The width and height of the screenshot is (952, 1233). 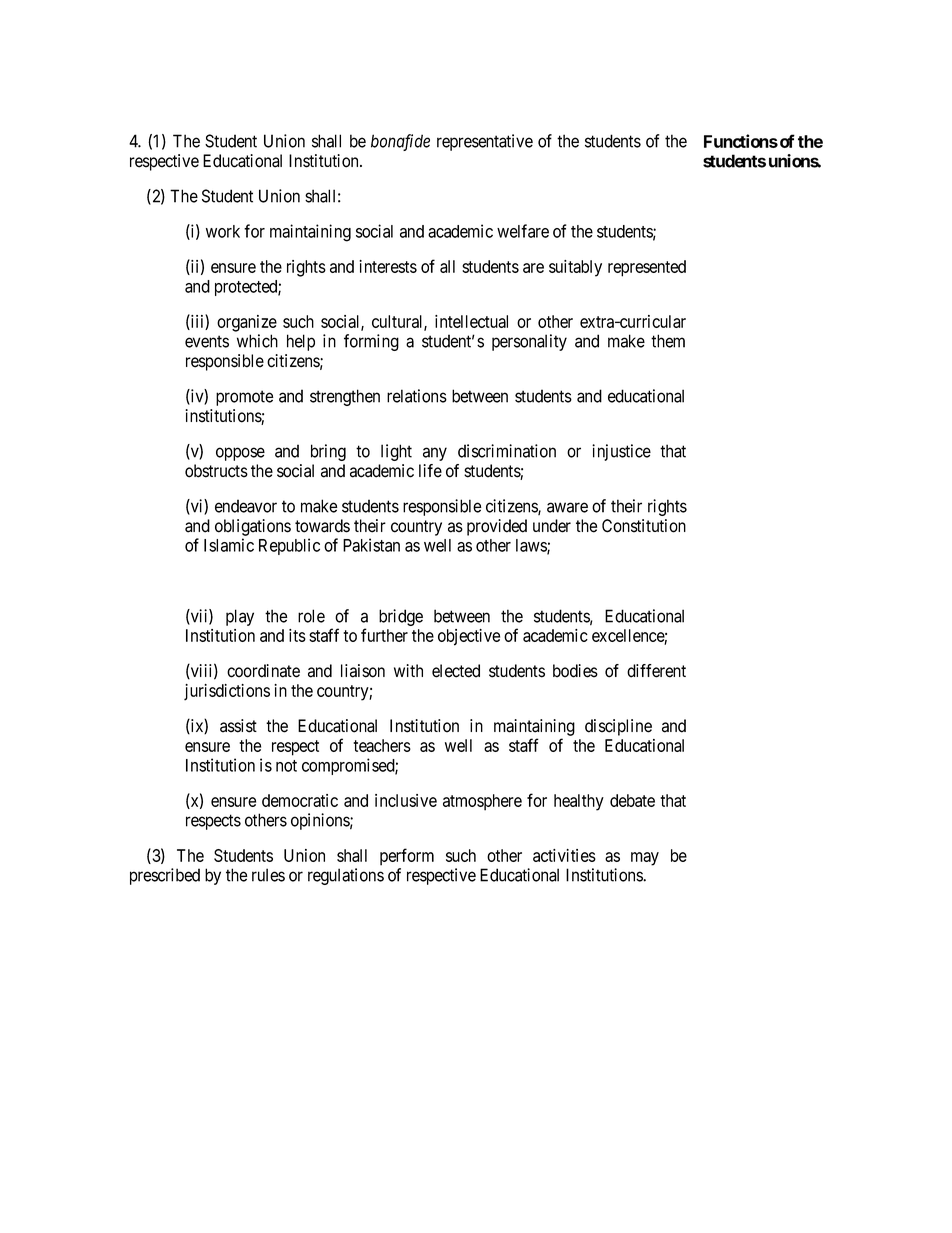 I want to click on forming, so click(x=371, y=342).
